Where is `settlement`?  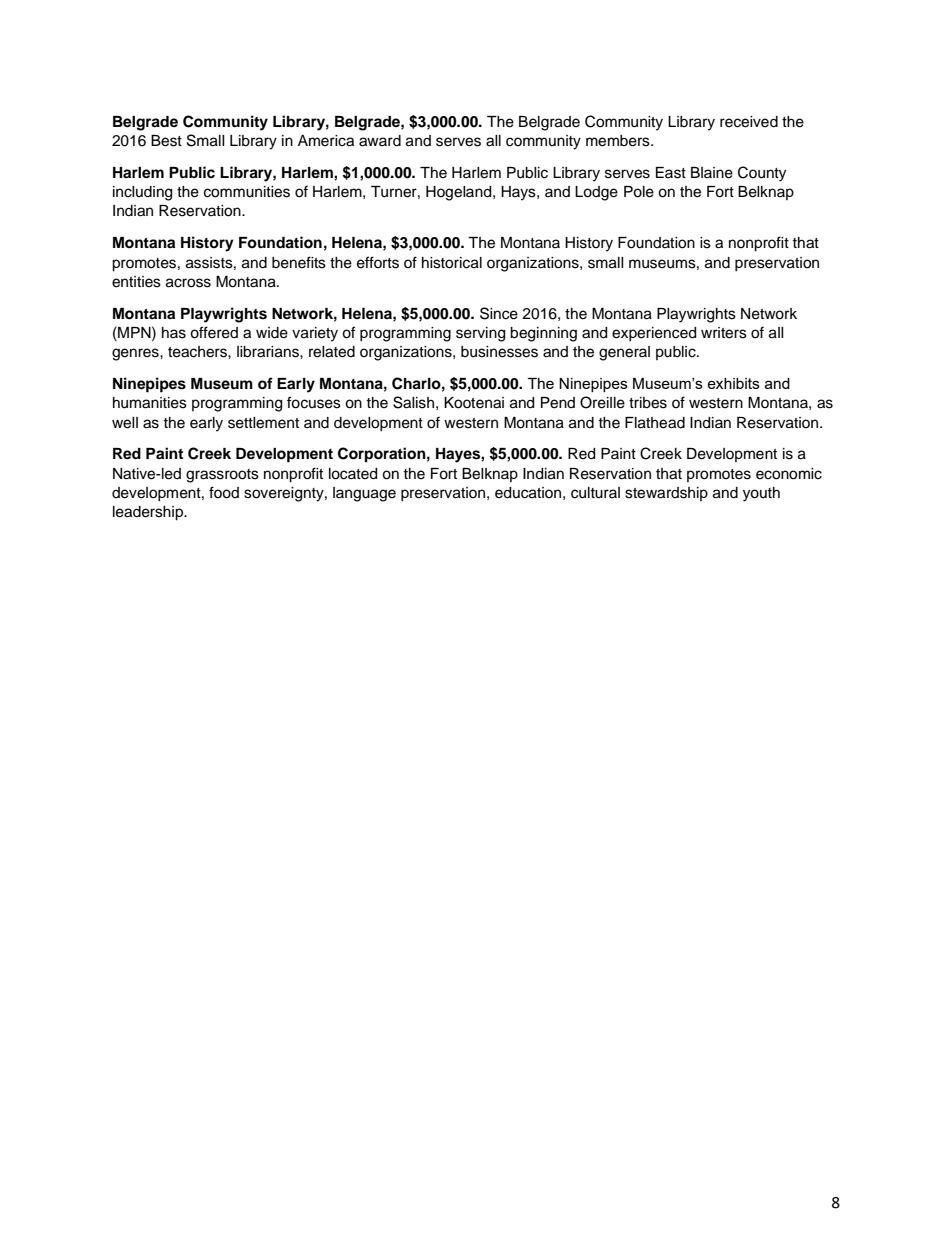 settlement is located at coordinates (263, 423).
